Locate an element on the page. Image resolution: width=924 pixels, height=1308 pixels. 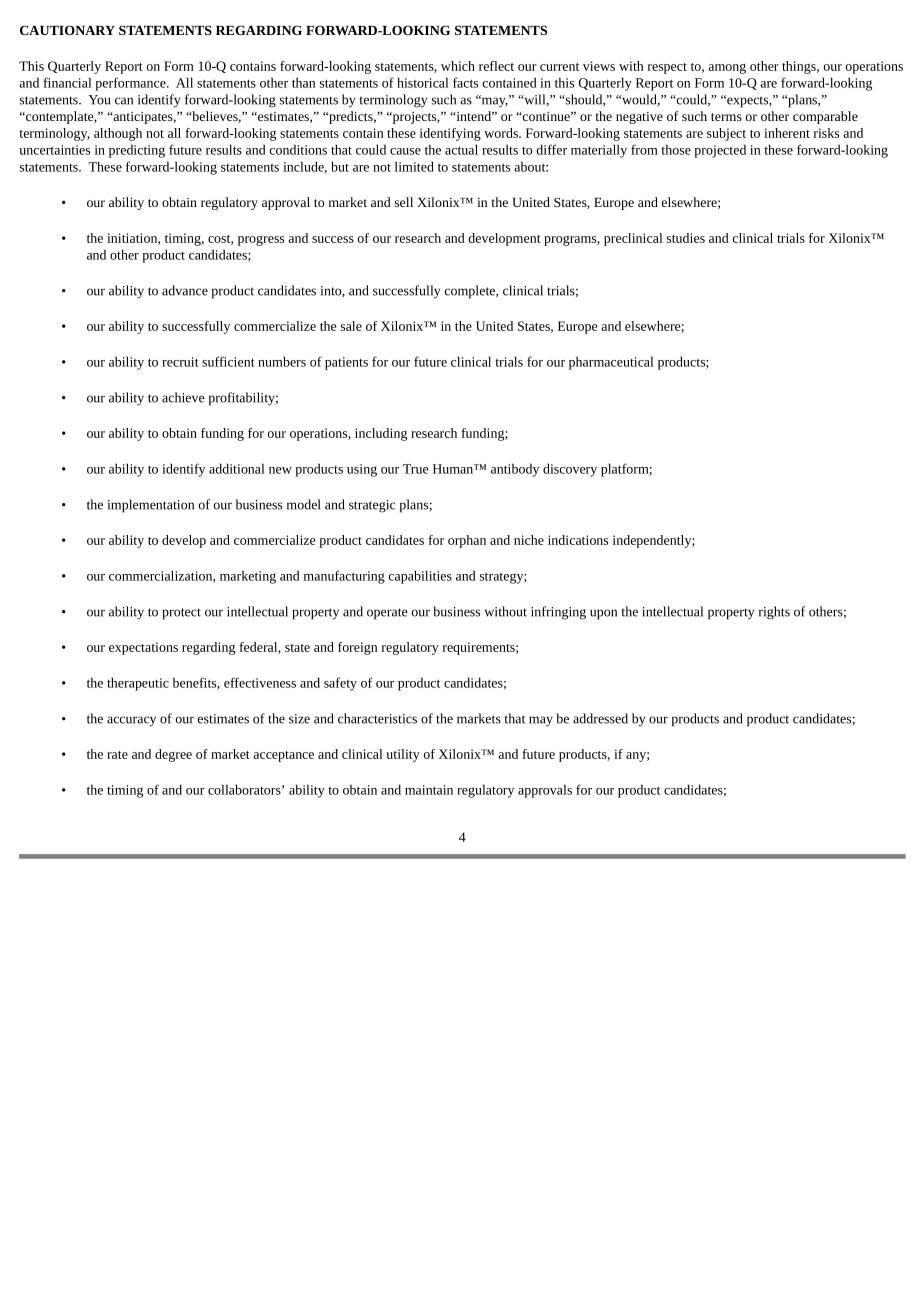
pharmaceutical is located at coordinates (611, 363).
